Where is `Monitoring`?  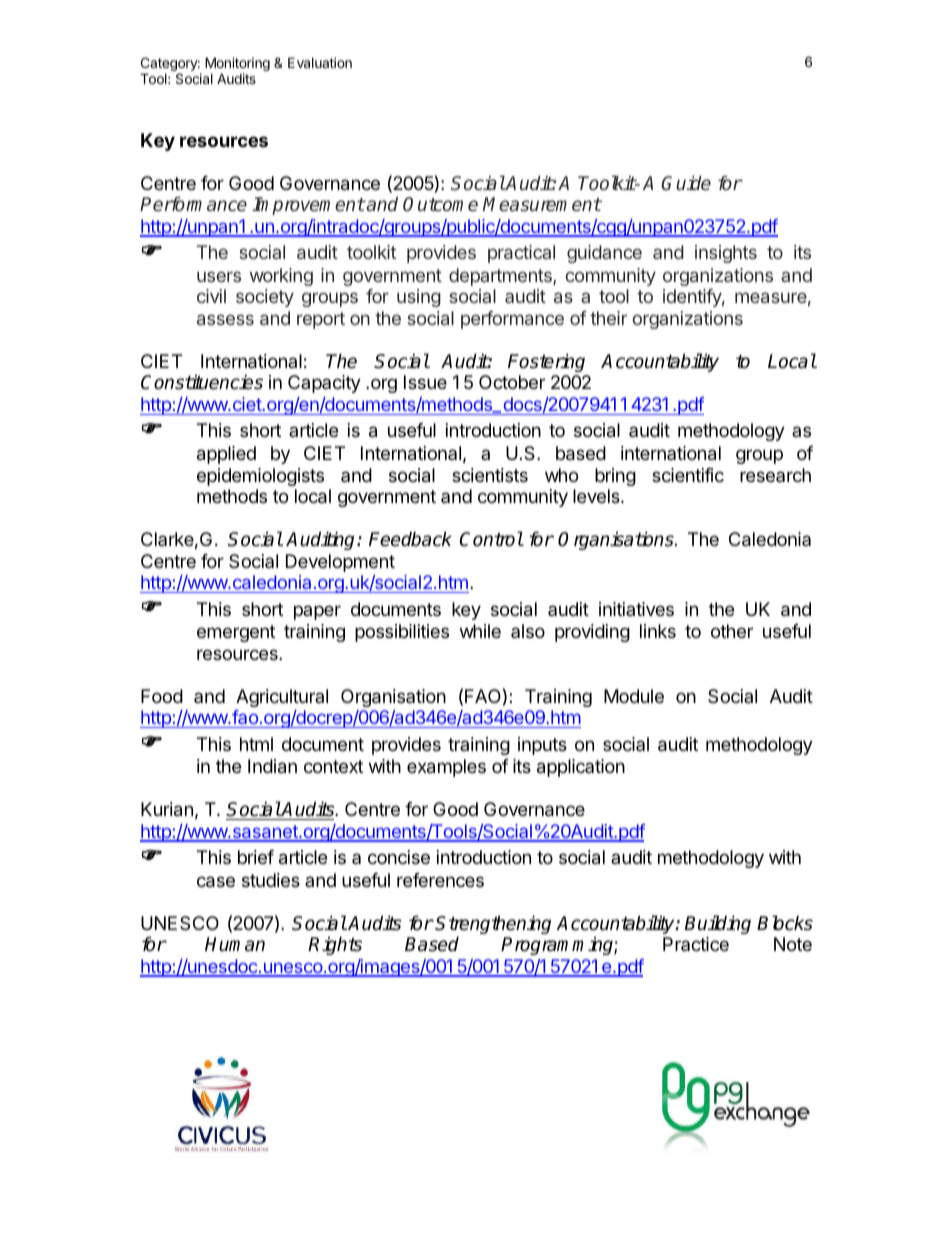
Monitoring is located at coordinates (237, 65).
